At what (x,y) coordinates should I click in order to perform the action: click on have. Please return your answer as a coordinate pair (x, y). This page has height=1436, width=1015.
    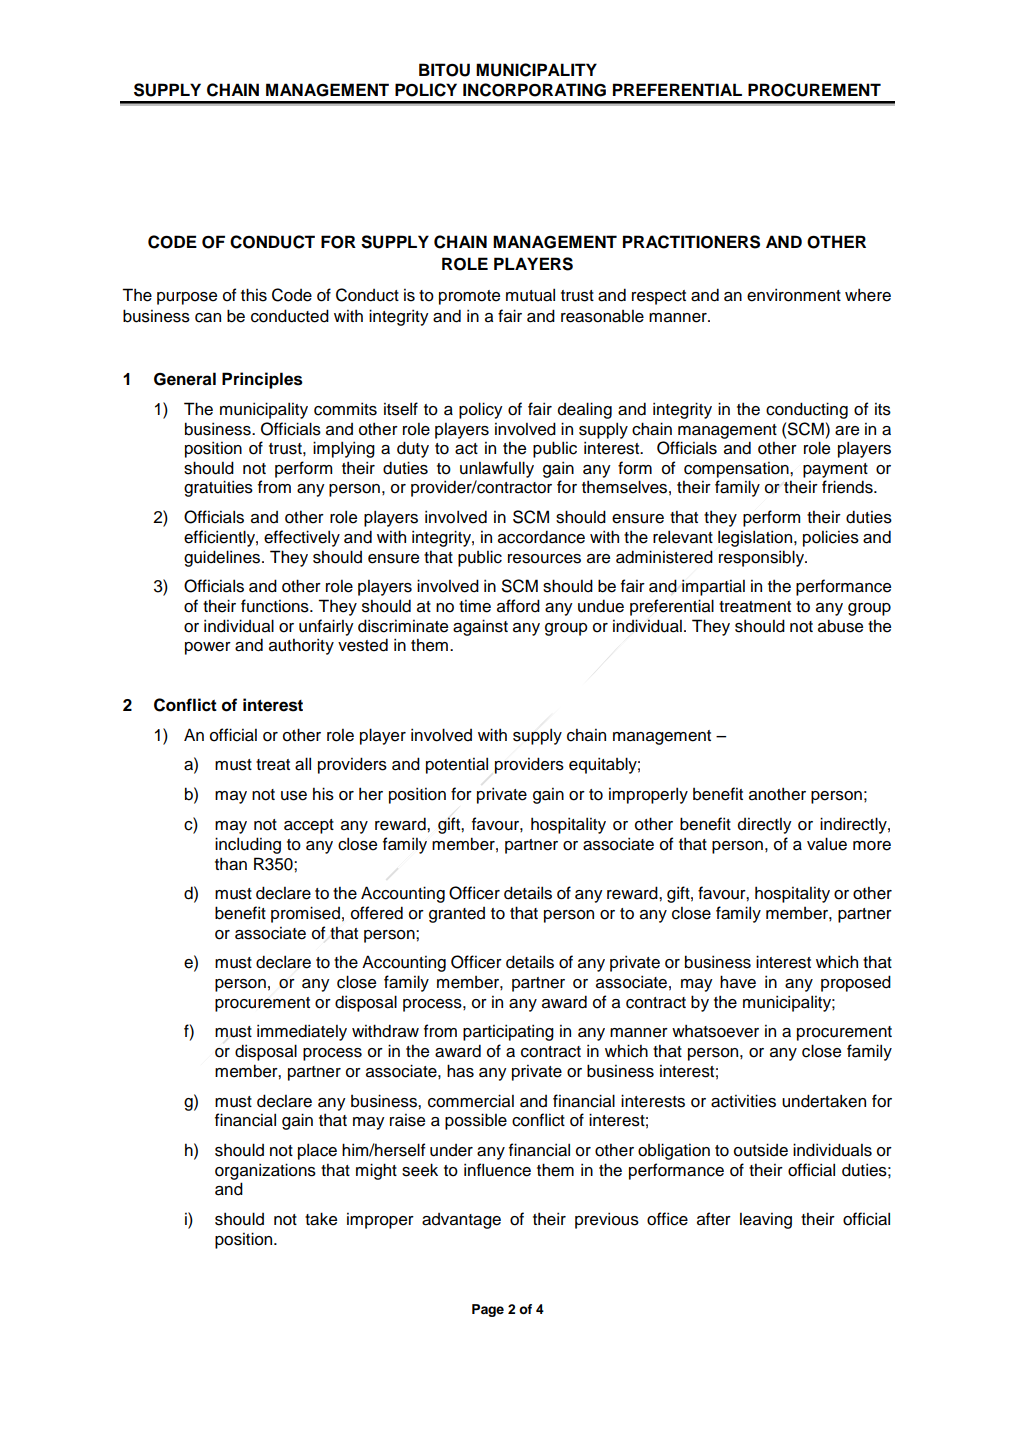
    Looking at the image, I should click on (738, 982).
